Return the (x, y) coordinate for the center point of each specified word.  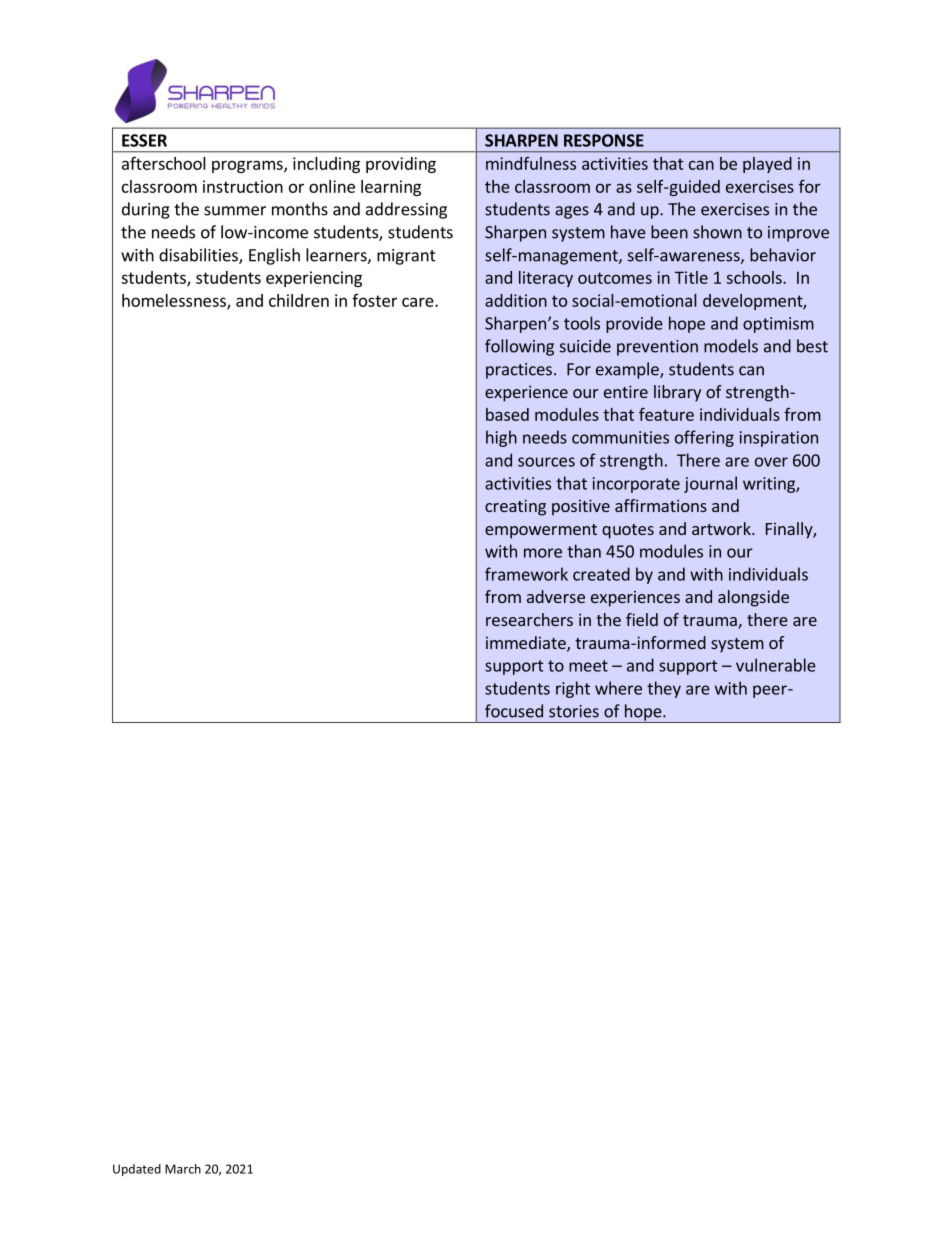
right (573, 689)
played (767, 165)
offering (704, 438)
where (618, 688)
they (664, 689)
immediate (527, 644)
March (183, 1169)
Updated (137, 1170)
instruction (243, 186)
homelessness (175, 301)
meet (588, 666)
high (501, 438)
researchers (529, 619)
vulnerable (776, 665)
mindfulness (531, 163)
